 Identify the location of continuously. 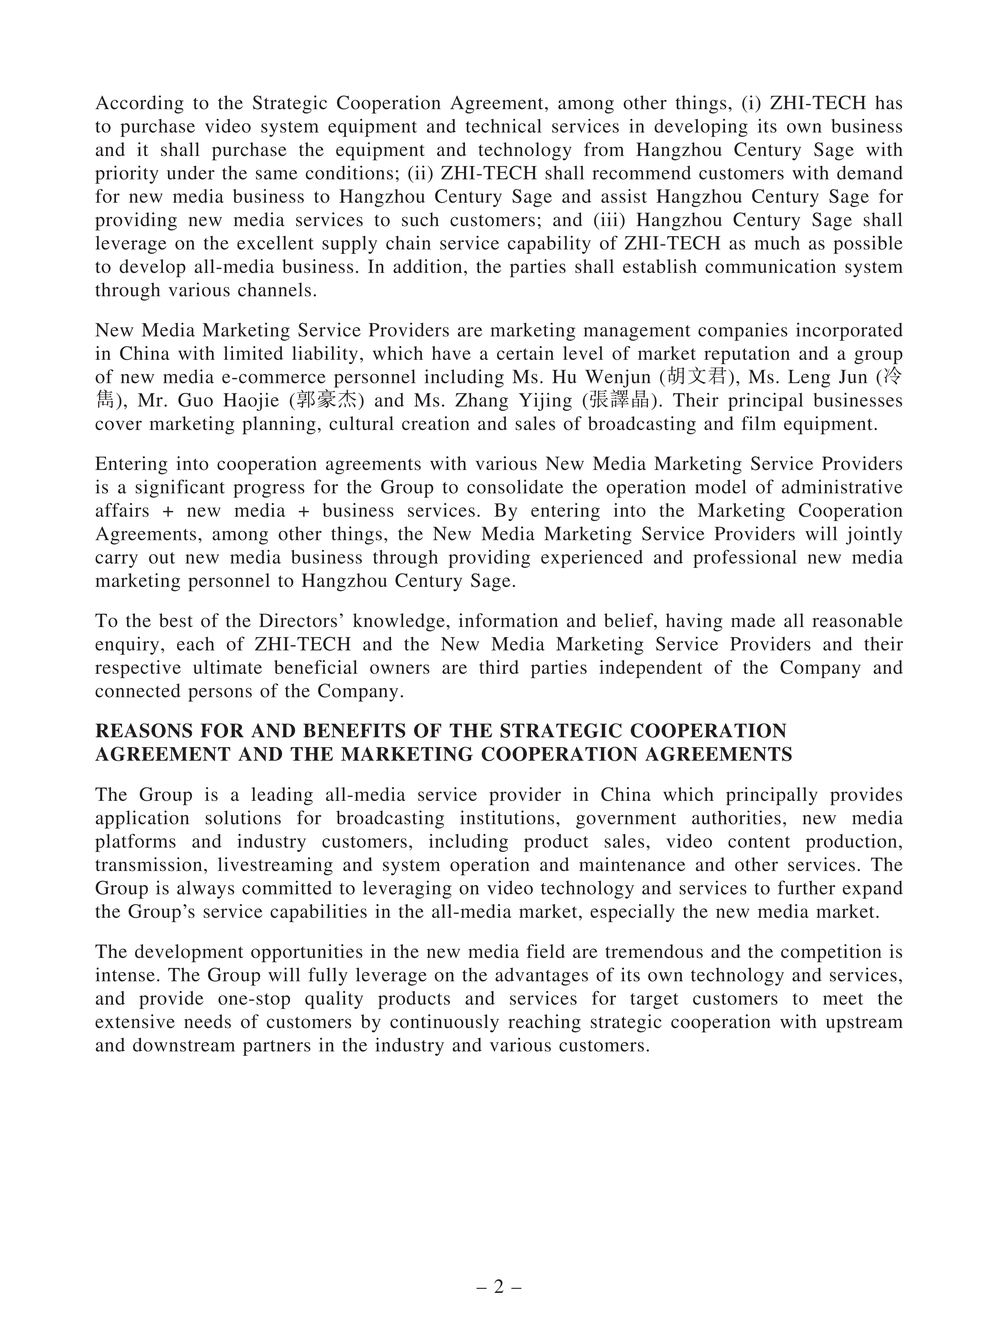
(444, 1023).
